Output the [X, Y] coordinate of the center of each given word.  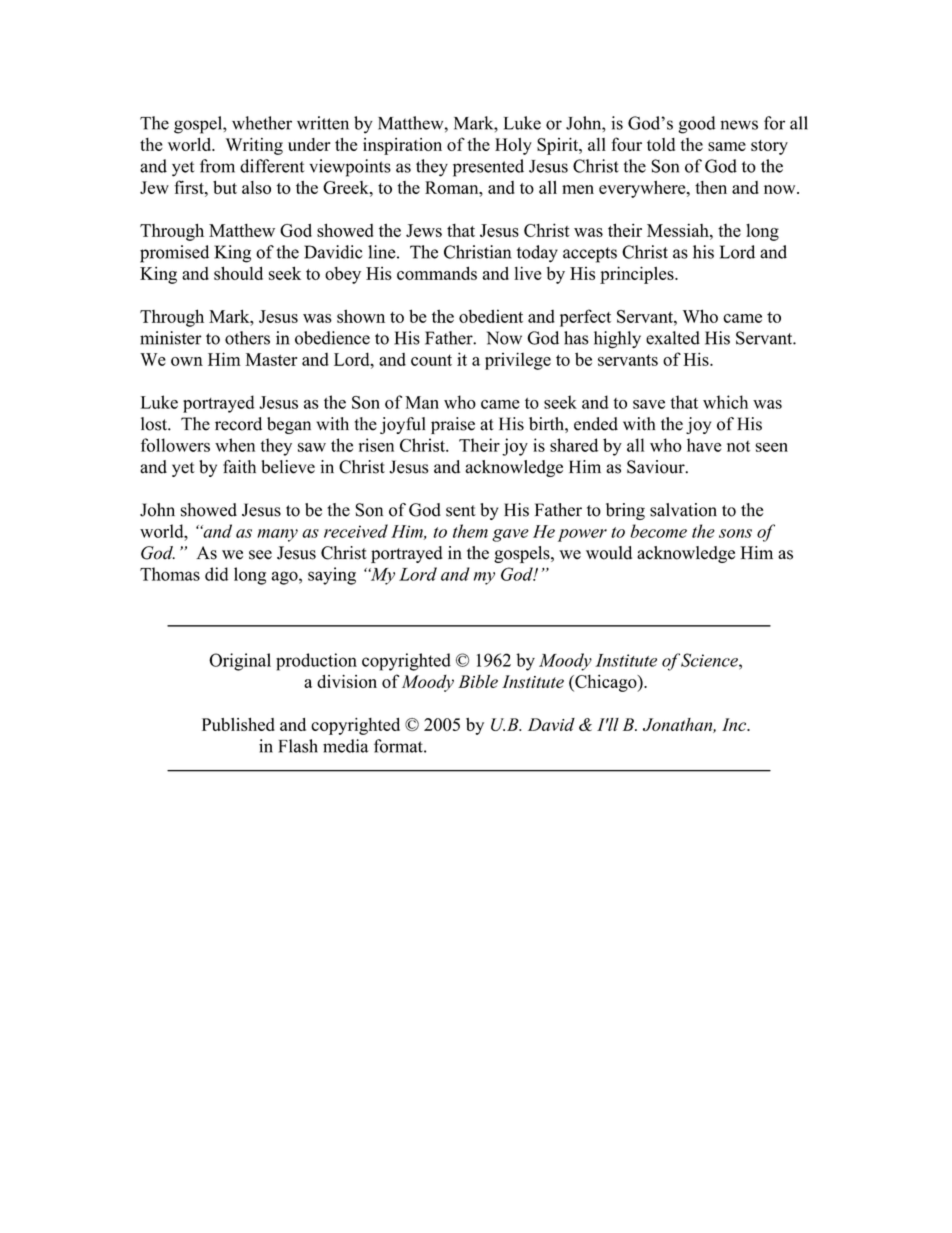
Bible [478, 681]
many [277, 535]
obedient [491, 316]
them [470, 531]
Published [238, 724]
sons [735, 533]
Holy [513, 146]
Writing [254, 146]
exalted [673, 338]
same [727, 146]
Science [710, 660]
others [247, 338]
